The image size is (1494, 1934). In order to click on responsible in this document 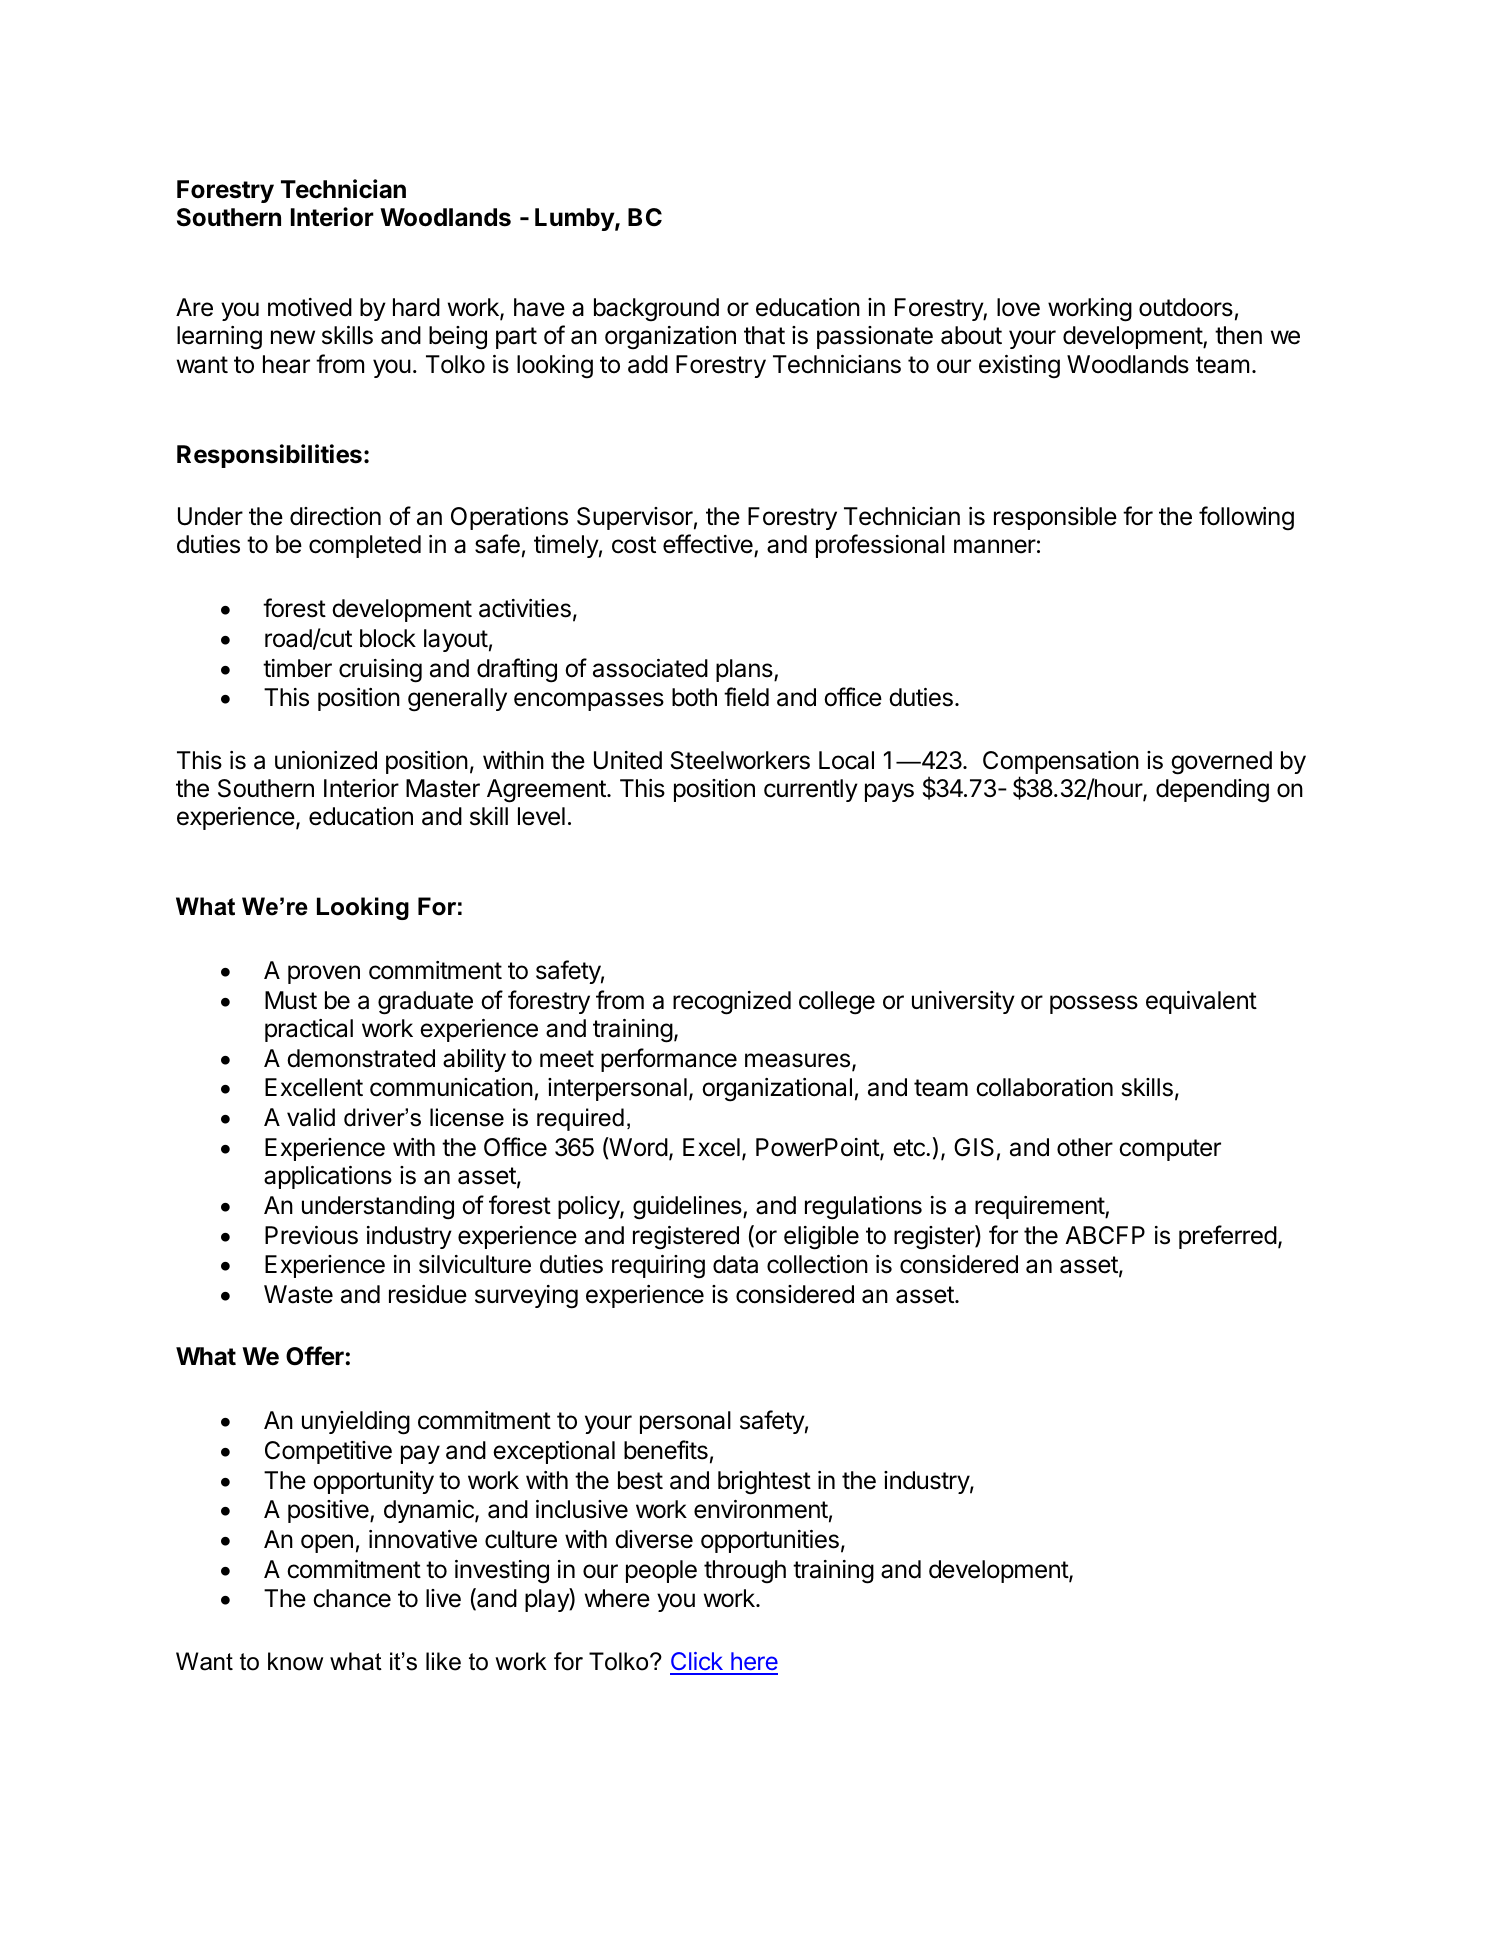, I will do `click(1055, 518)`.
